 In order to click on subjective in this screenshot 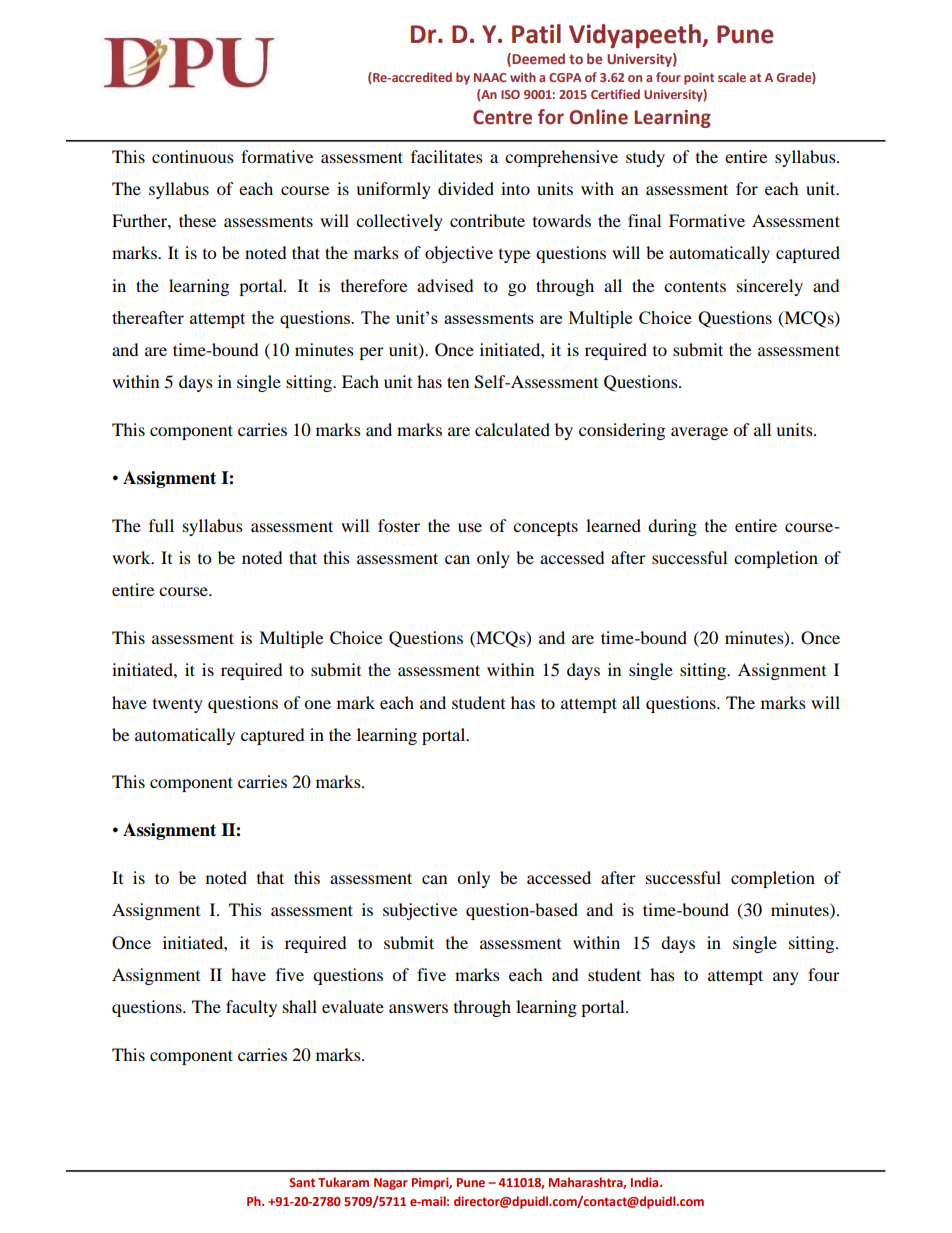, I will do `click(420, 911)`.
